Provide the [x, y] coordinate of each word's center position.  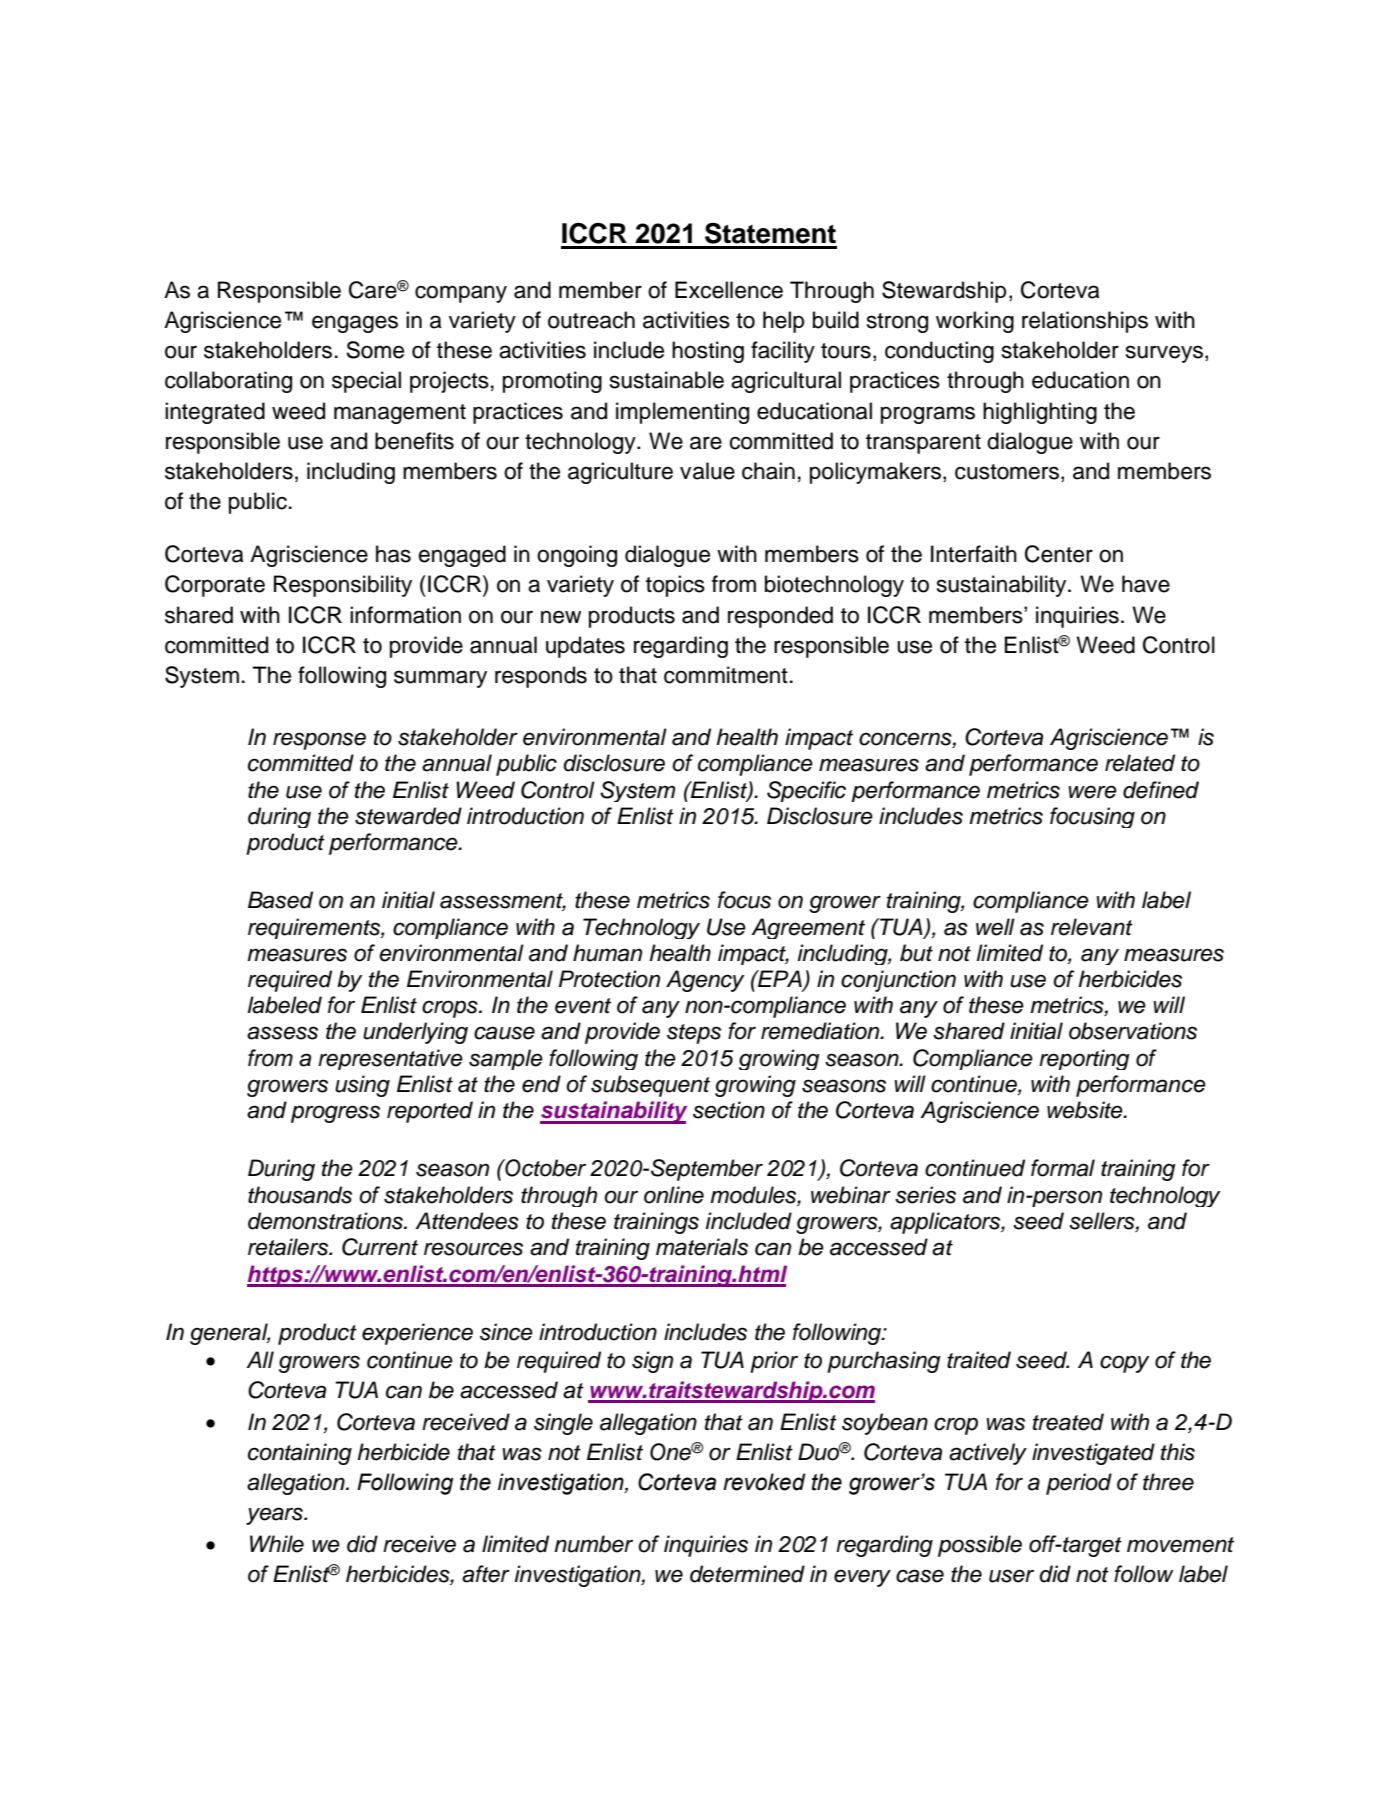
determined [747, 1574]
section [729, 1110]
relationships [1085, 322]
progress [335, 1114]
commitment [726, 675]
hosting [708, 352]
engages [355, 324]
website [1086, 1110]
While [277, 1544]
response [319, 741]
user [1011, 1576]
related [1140, 763]
